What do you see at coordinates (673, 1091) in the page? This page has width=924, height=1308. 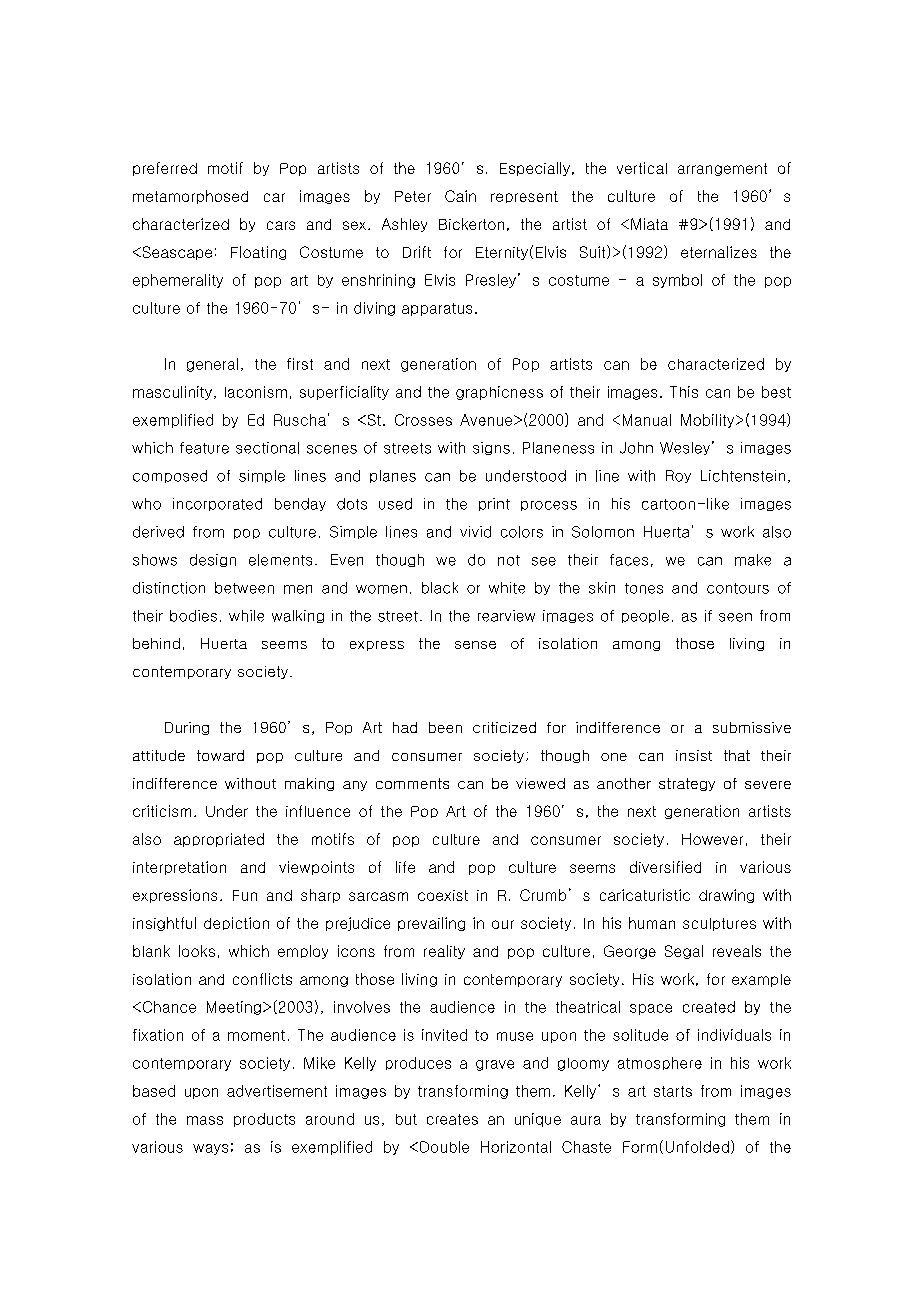 I see `starts` at bounding box center [673, 1091].
